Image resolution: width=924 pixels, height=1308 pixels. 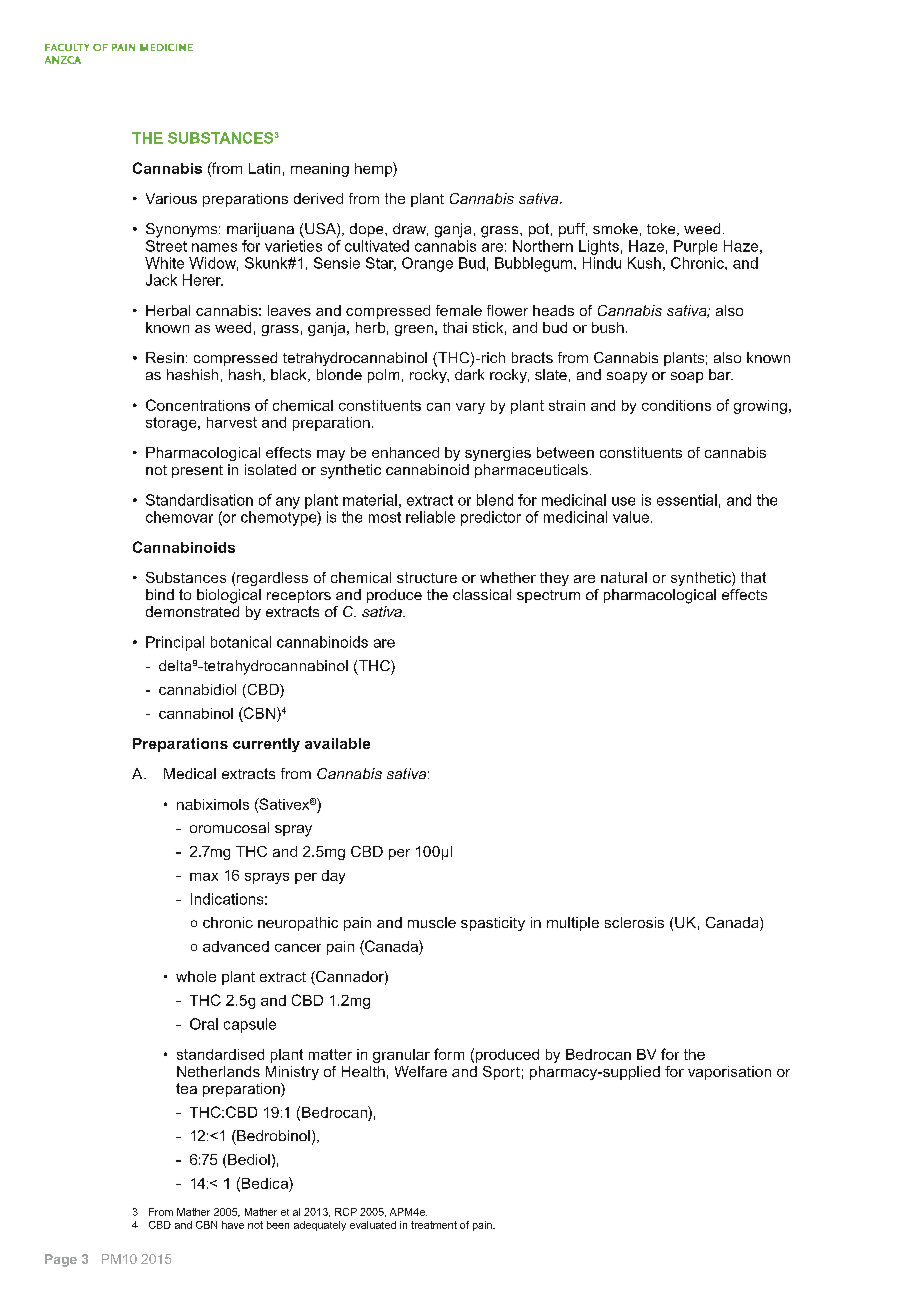 What do you see at coordinates (624, 577) in the image?
I see `natural` at bounding box center [624, 577].
